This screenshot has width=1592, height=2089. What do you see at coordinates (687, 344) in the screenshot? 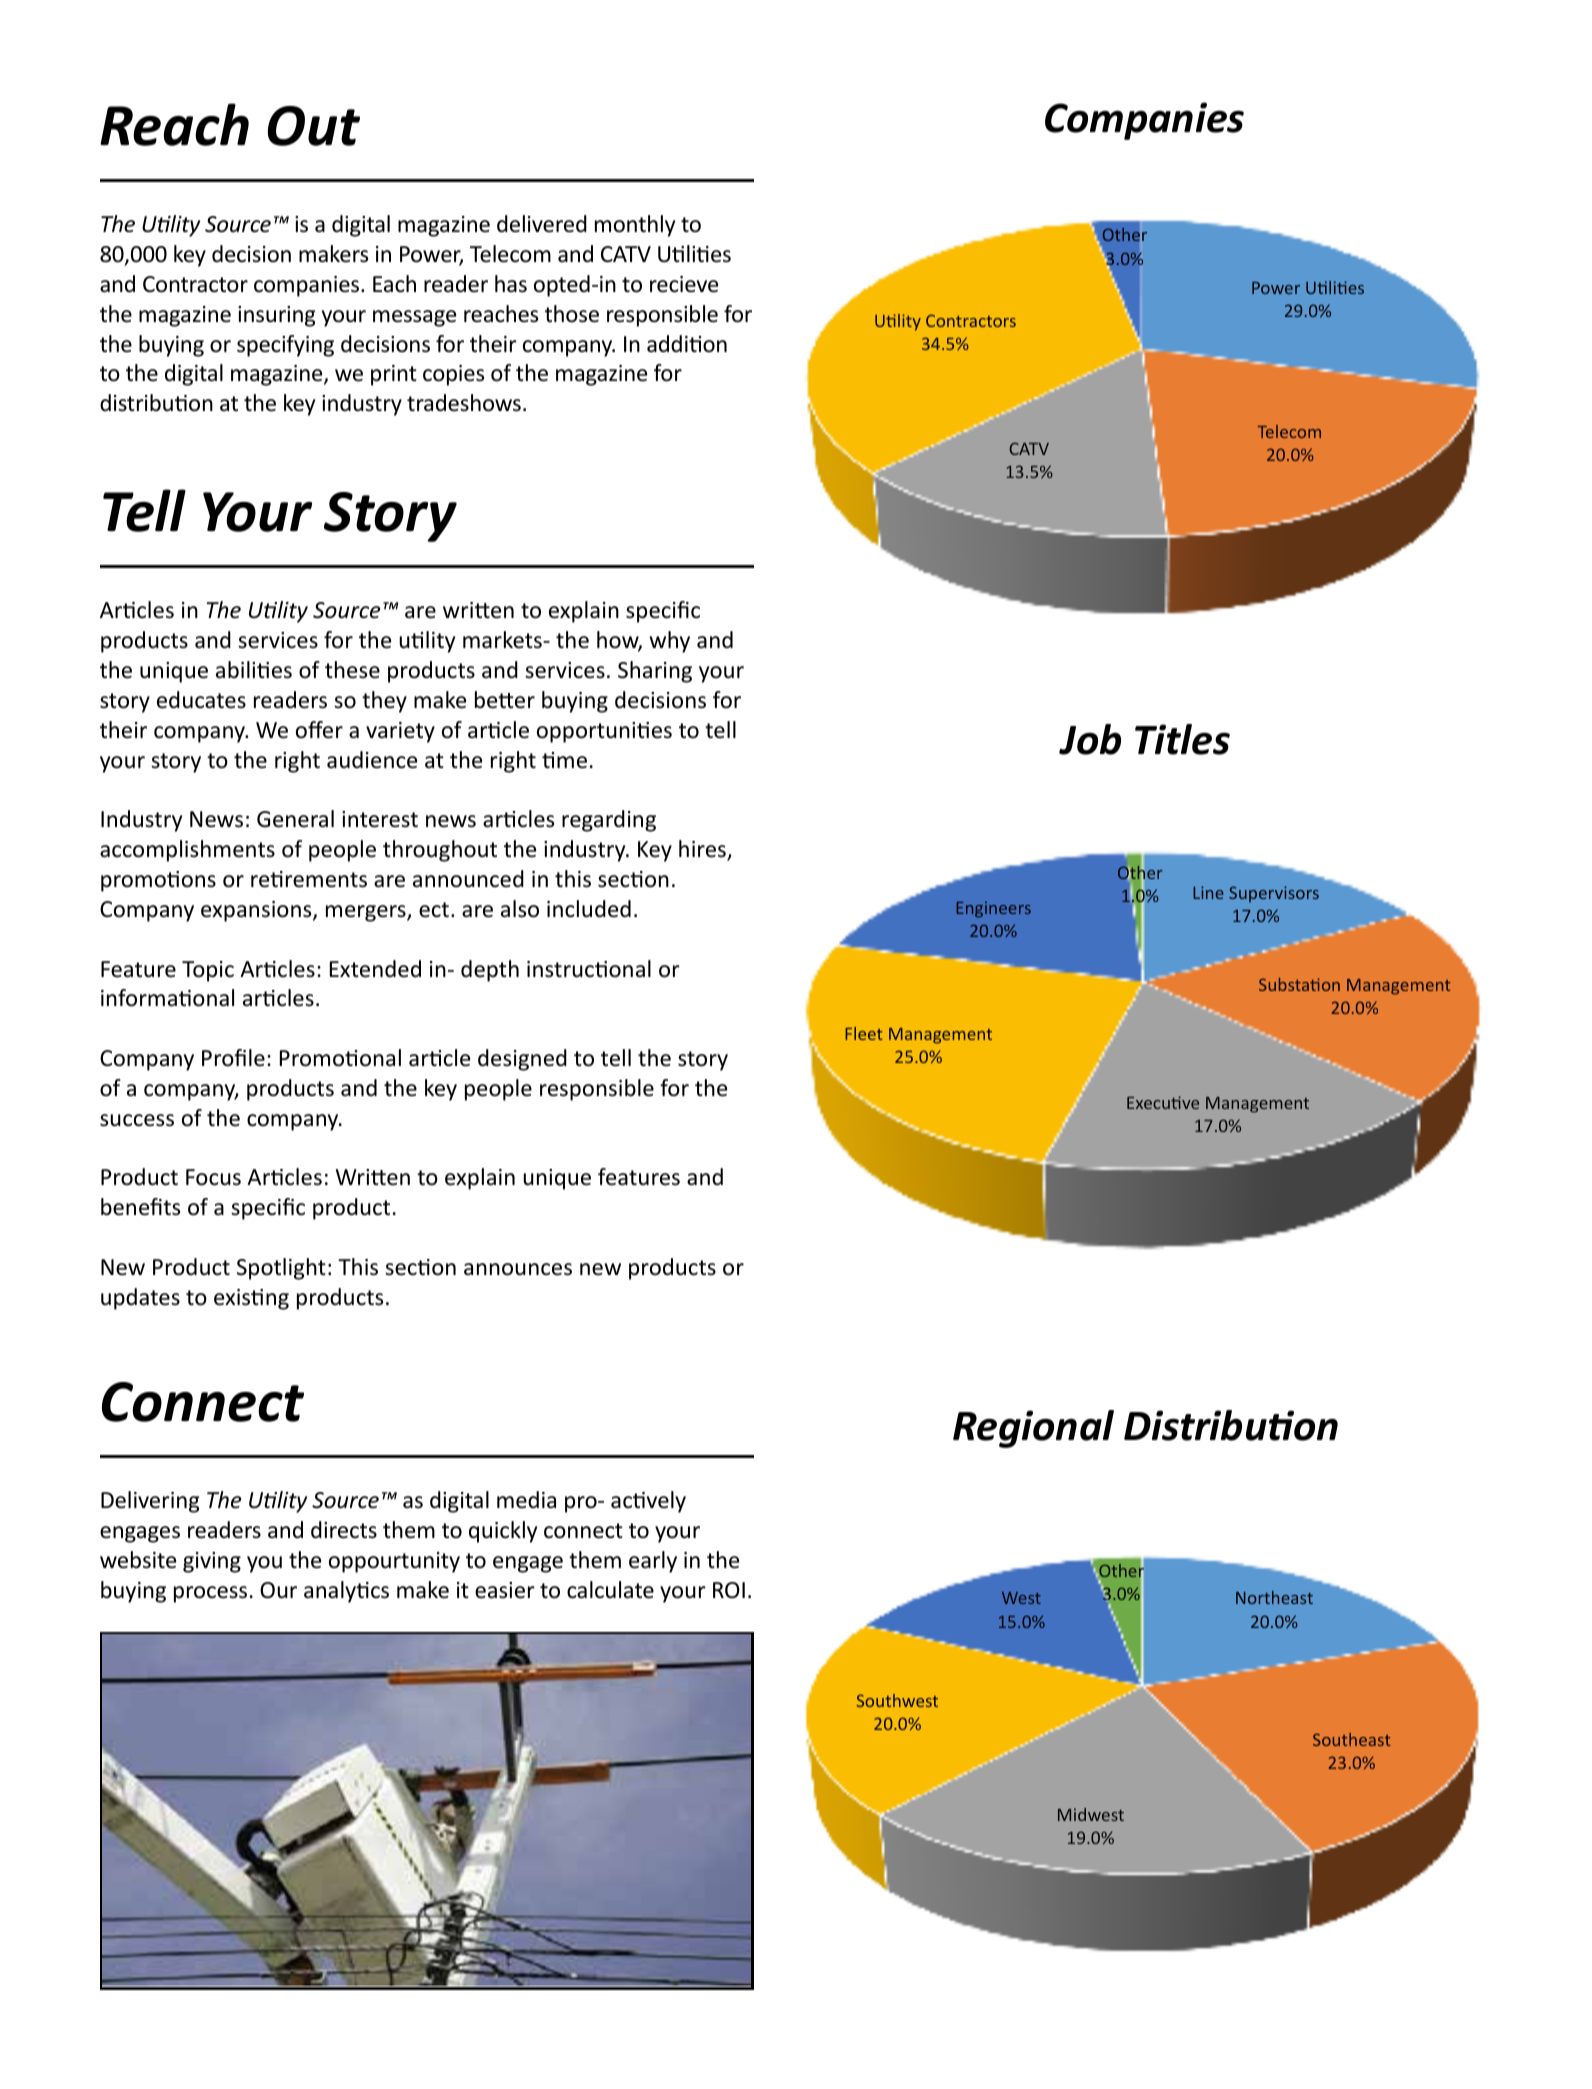
I see `addition` at bounding box center [687, 344].
